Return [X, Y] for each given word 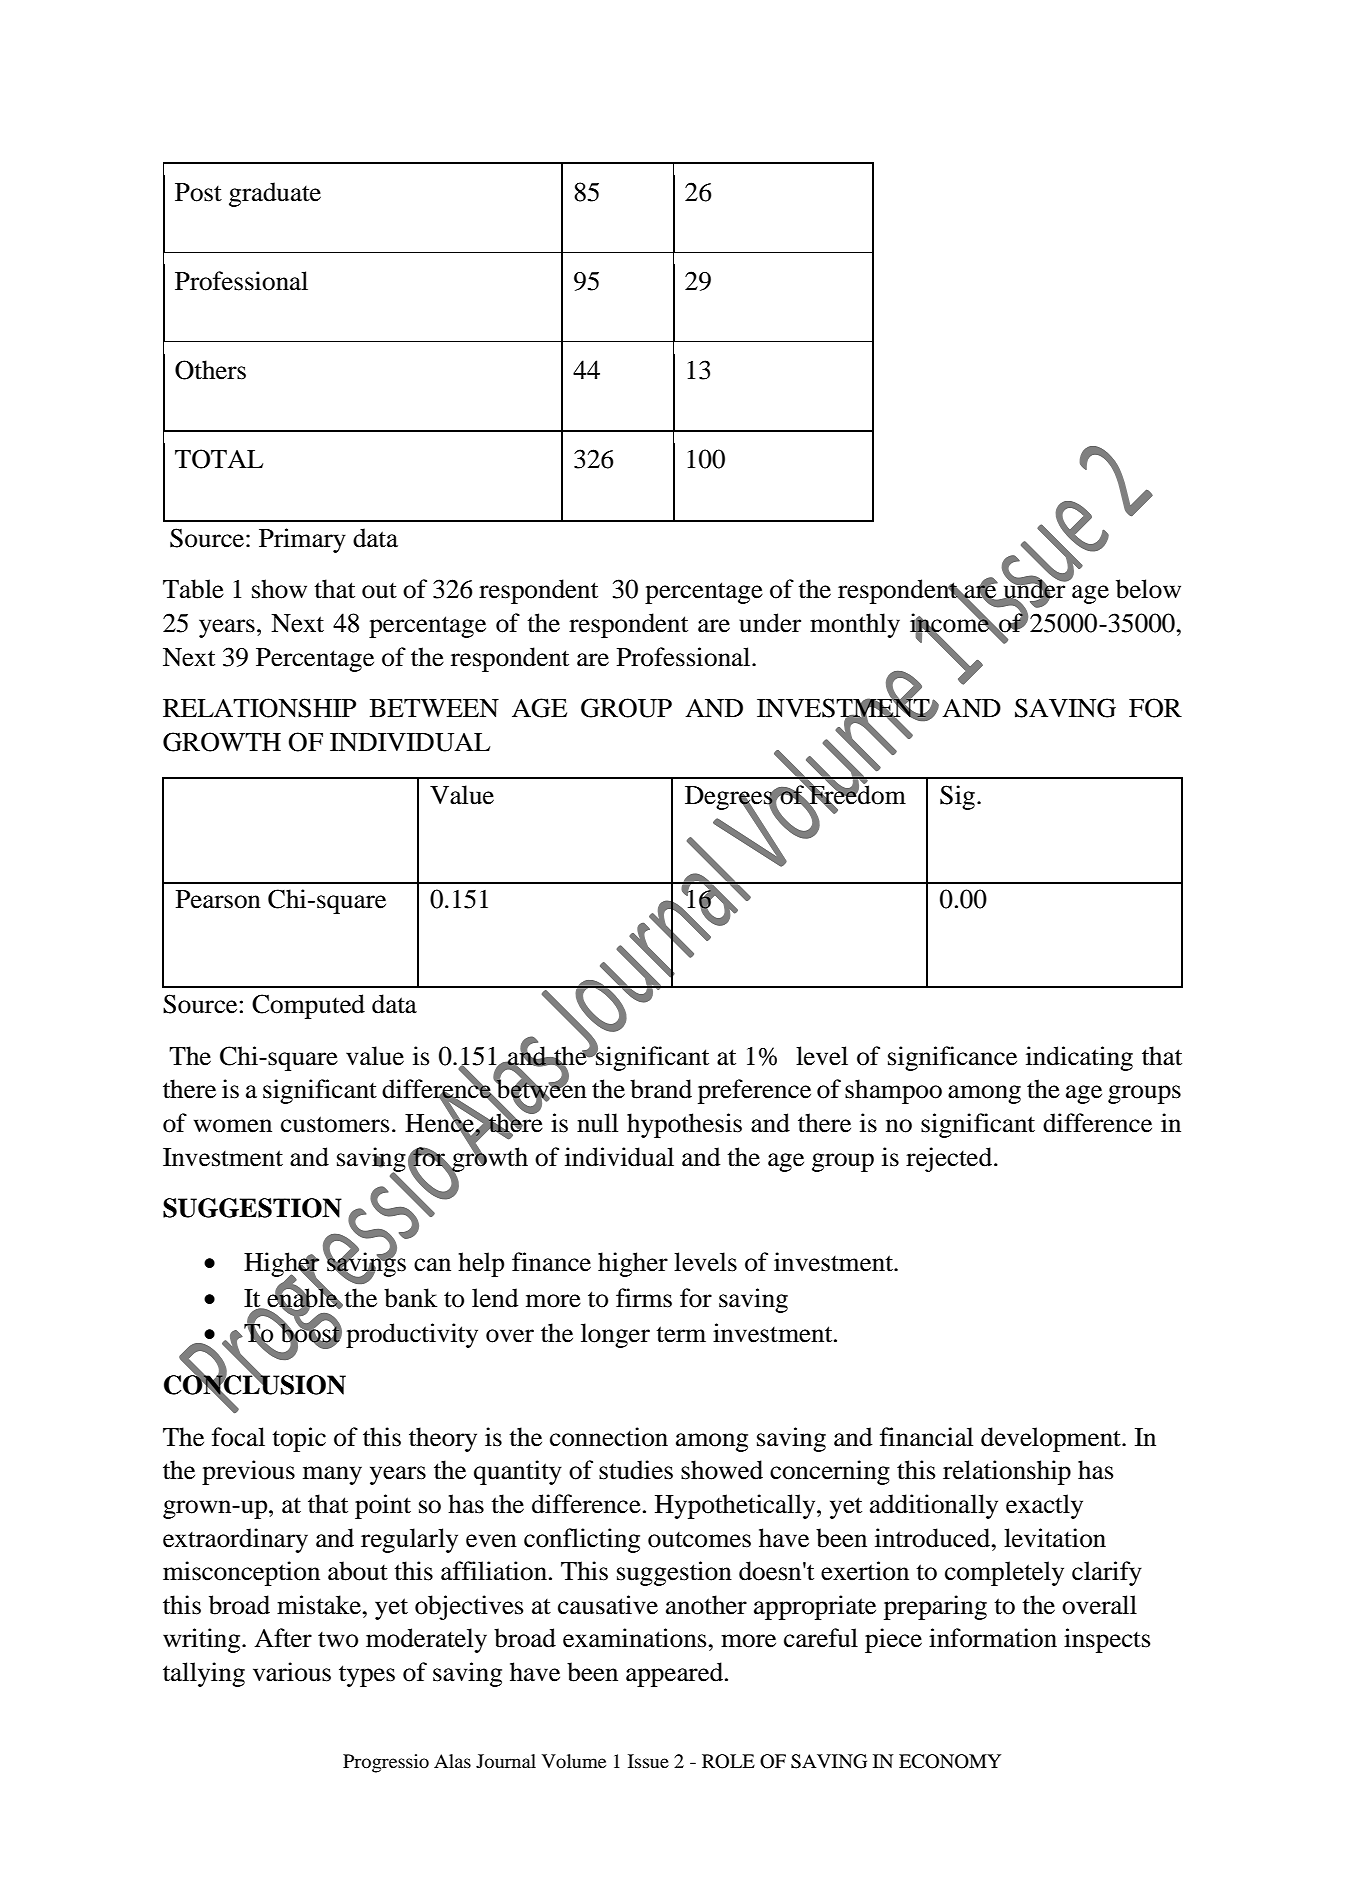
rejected [950, 1159]
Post [198, 192]
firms [644, 1298]
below [1148, 589]
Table [193, 589]
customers [335, 1124]
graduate [275, 194]
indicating [1079, 1058]
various [292, 1672]
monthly [855, 625]
